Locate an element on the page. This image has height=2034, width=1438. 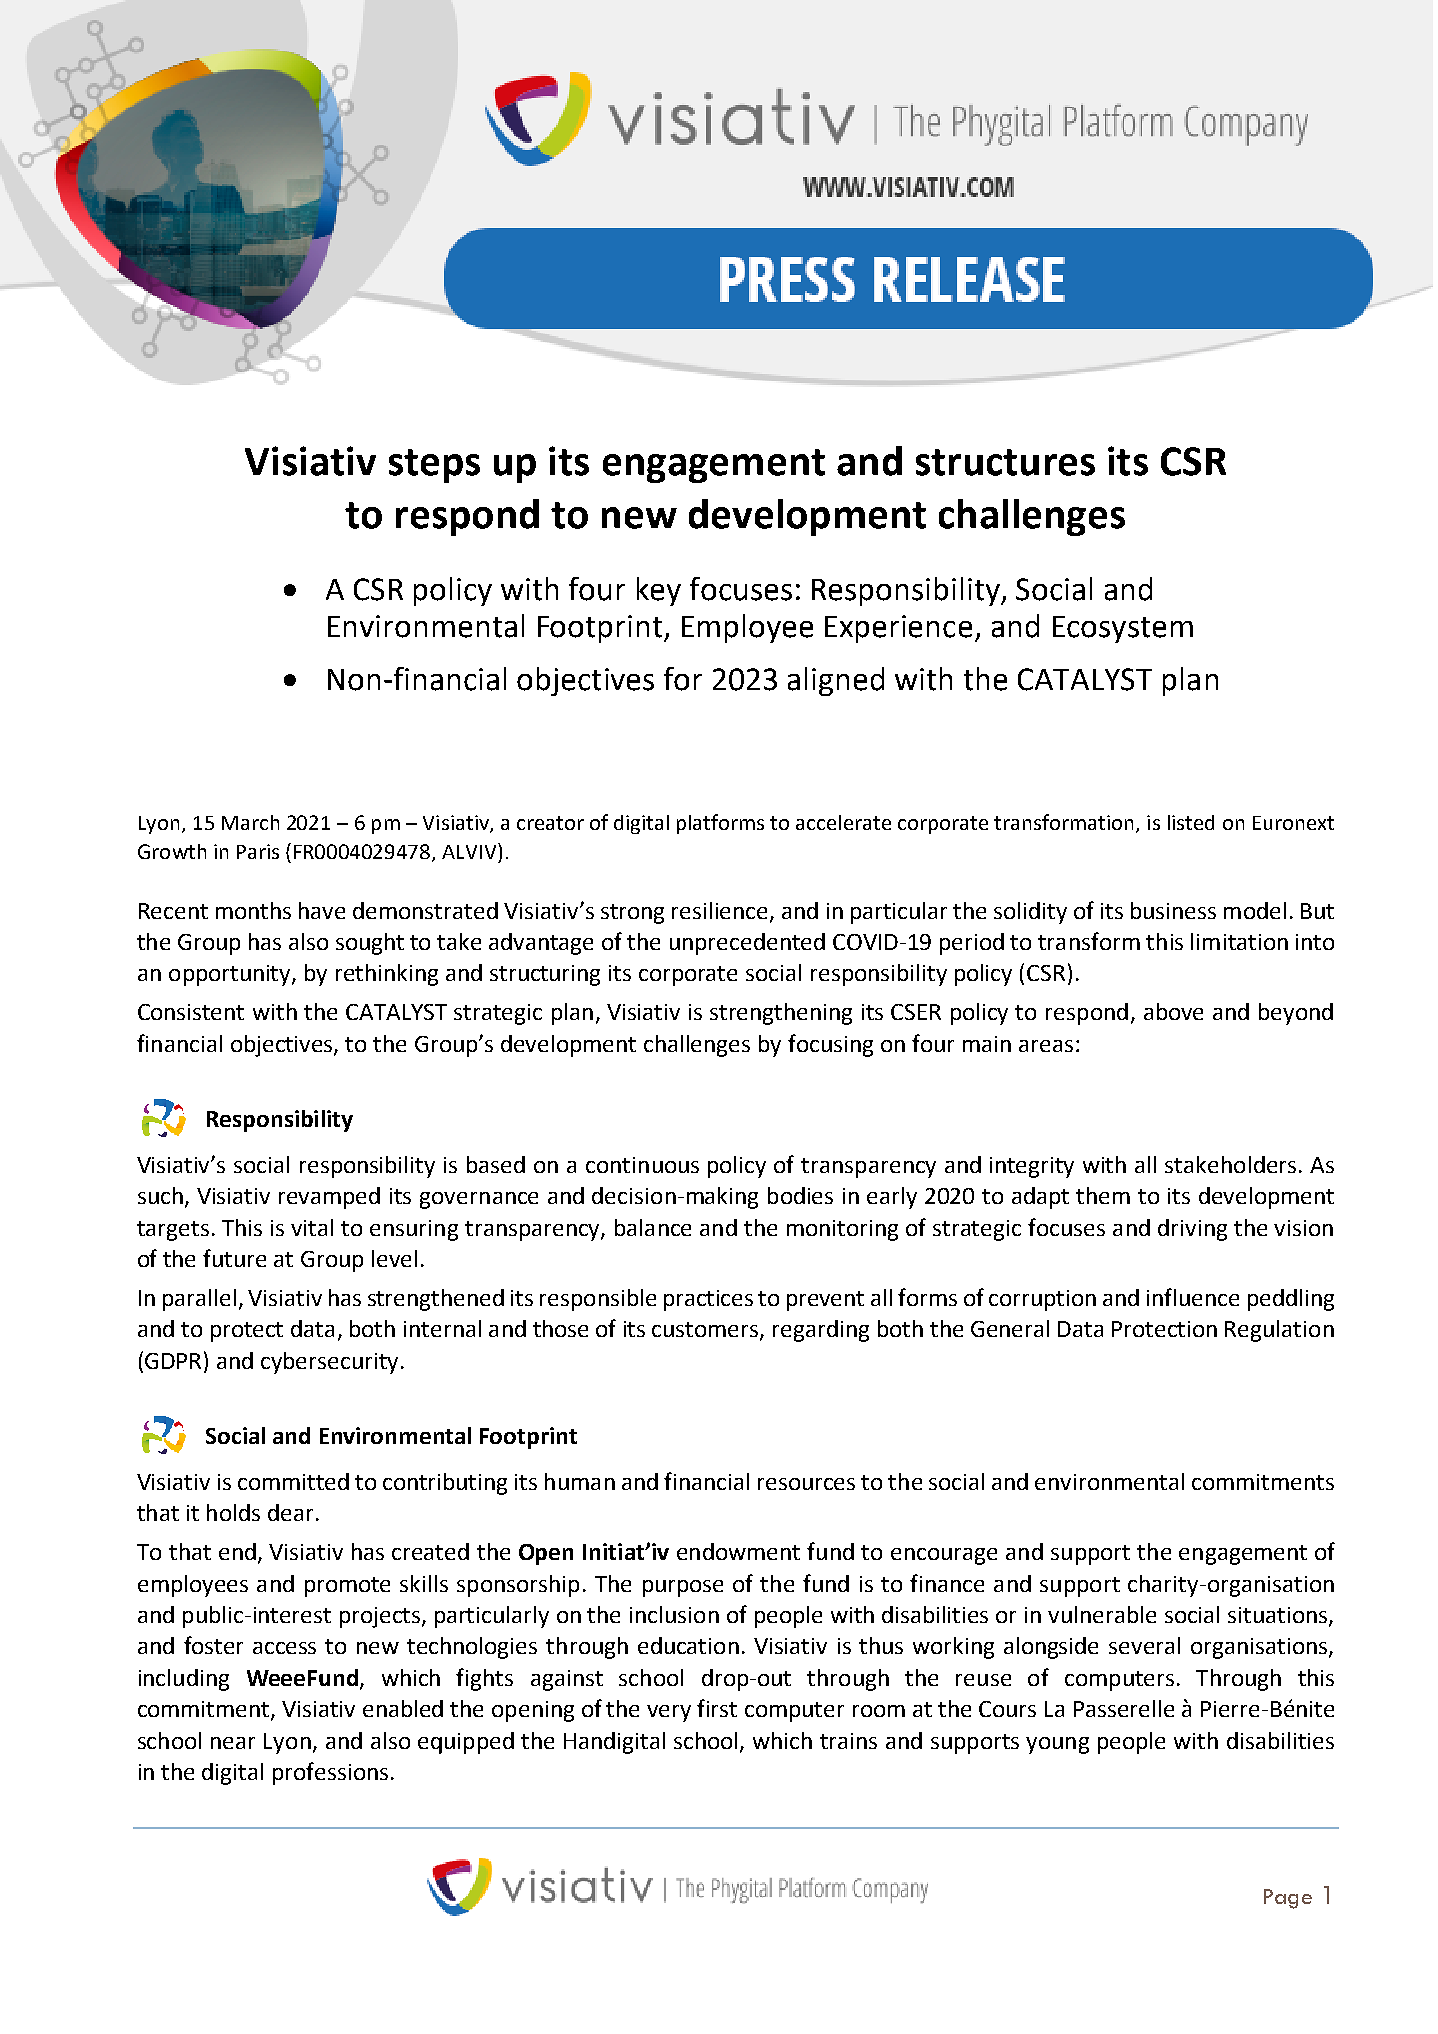
purpose is located at coordinates (683, 1588).
